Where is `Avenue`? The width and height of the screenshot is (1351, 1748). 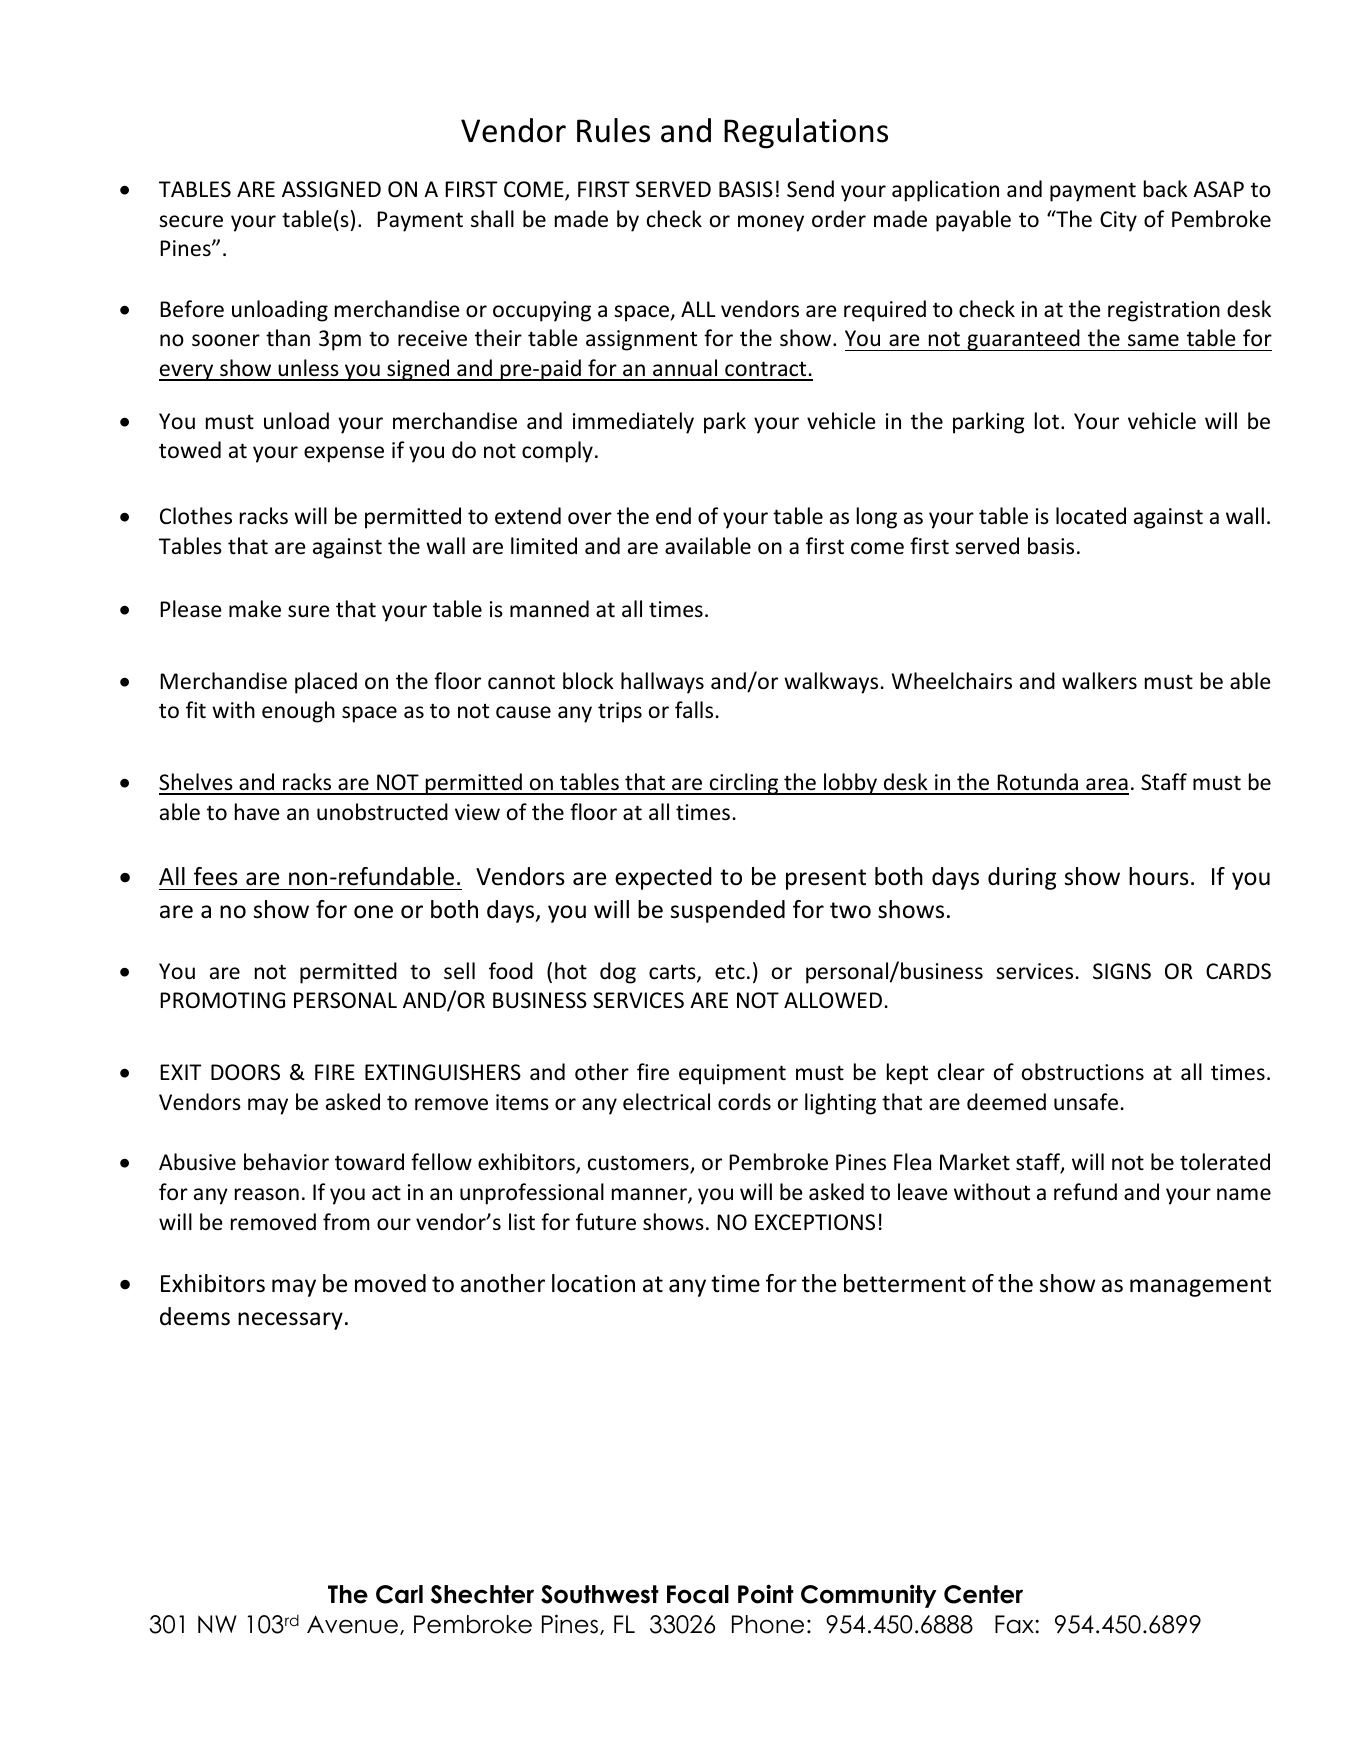
Avenue is located at coordinates (352, 1624).
